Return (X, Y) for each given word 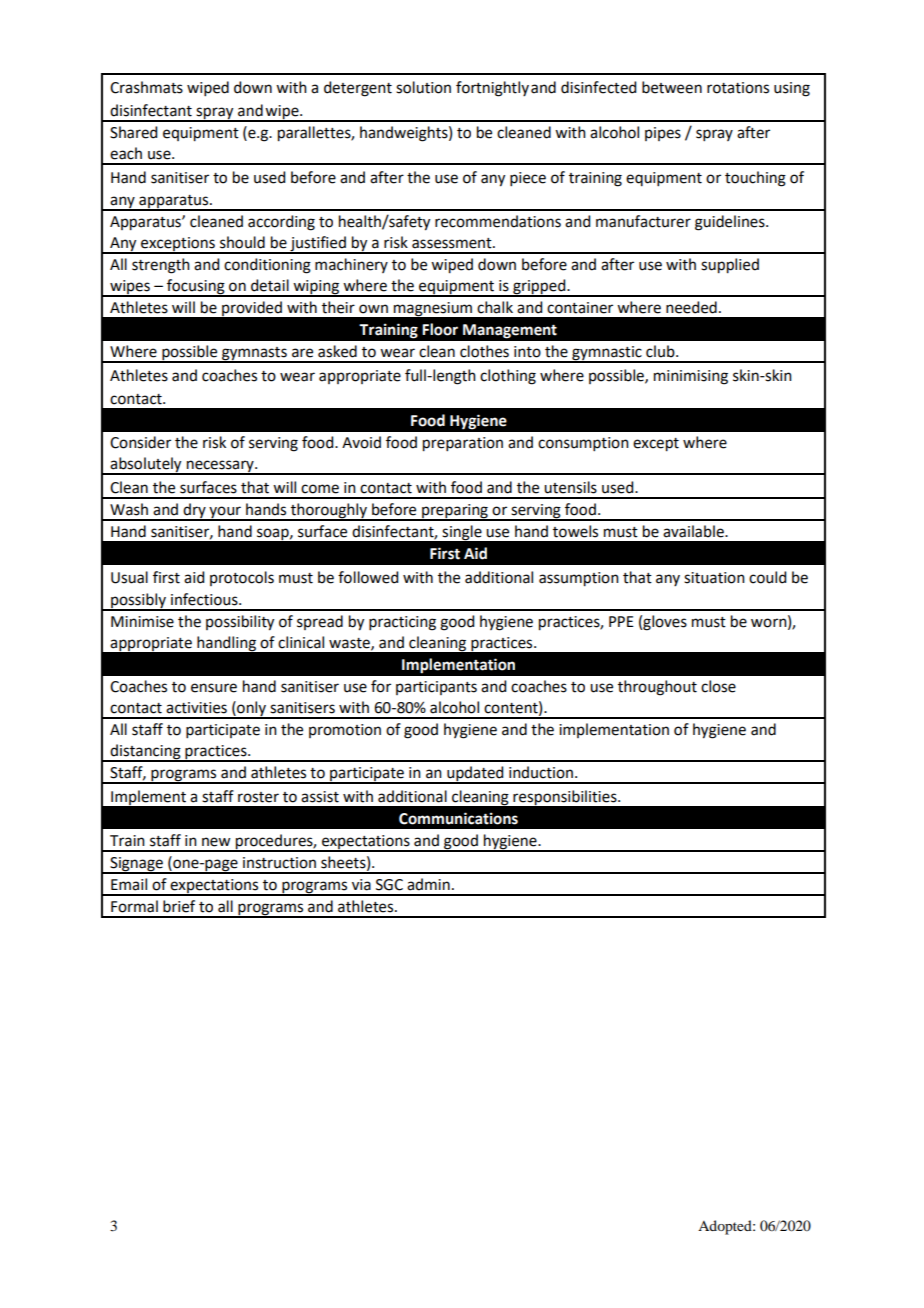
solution (423, 87)
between (672, 87)
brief (179, 906)
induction (542, 772)
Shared (133, 132)
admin (428, 884)
